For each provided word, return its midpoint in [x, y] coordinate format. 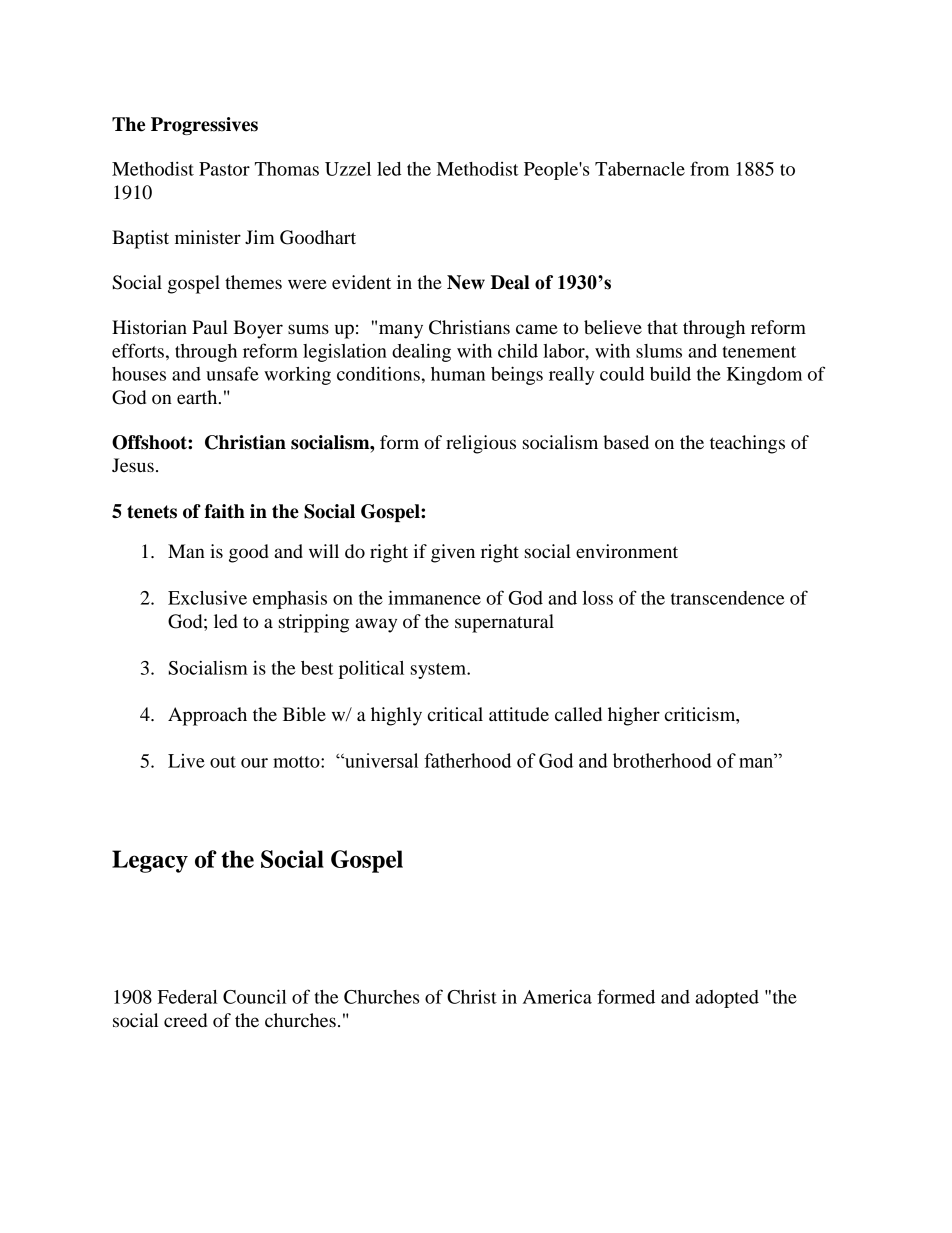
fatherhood [467, 760]
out [223, 762]
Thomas [287, 169]
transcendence [728, 598]
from [709, 168]
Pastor [224, 169]
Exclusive [207, 597]
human [458, 374]
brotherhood [662, 760]
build [670, 373]
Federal [187, 997]
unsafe [232, 373]
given [453, 553]
